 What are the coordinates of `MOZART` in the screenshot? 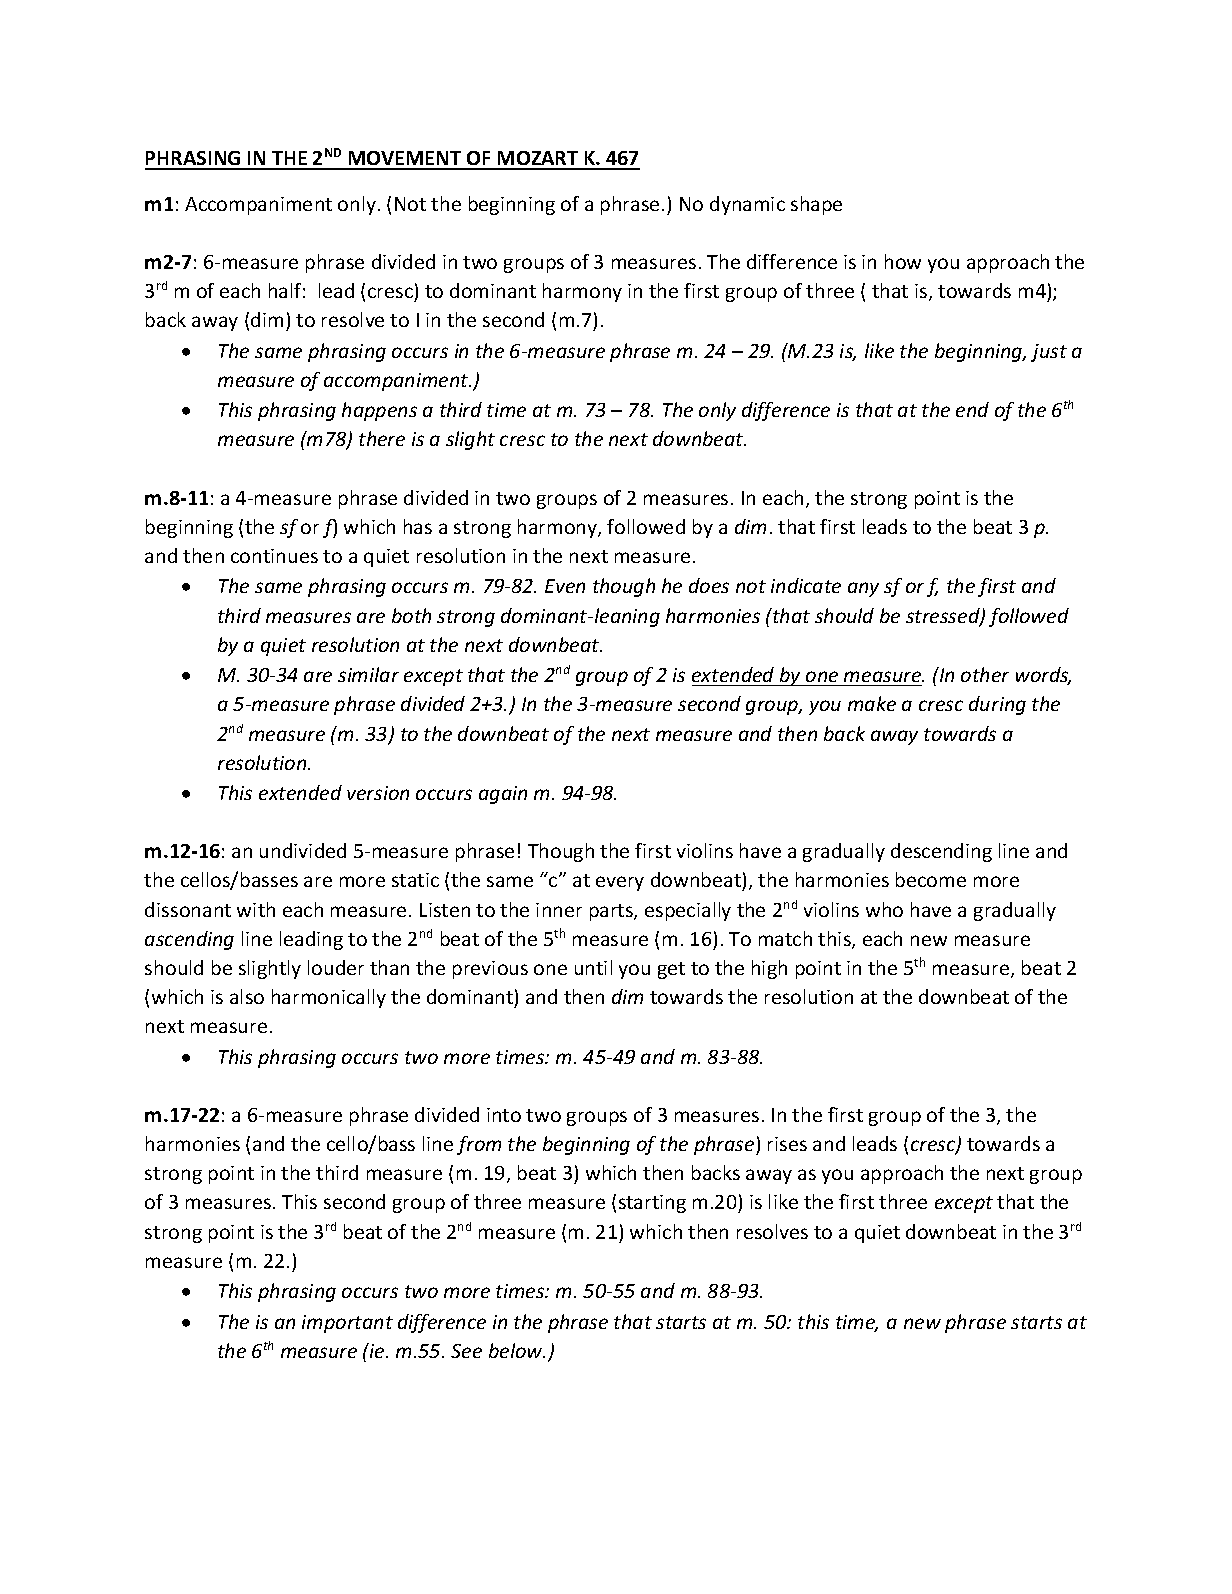 It's located at (538, 160).
